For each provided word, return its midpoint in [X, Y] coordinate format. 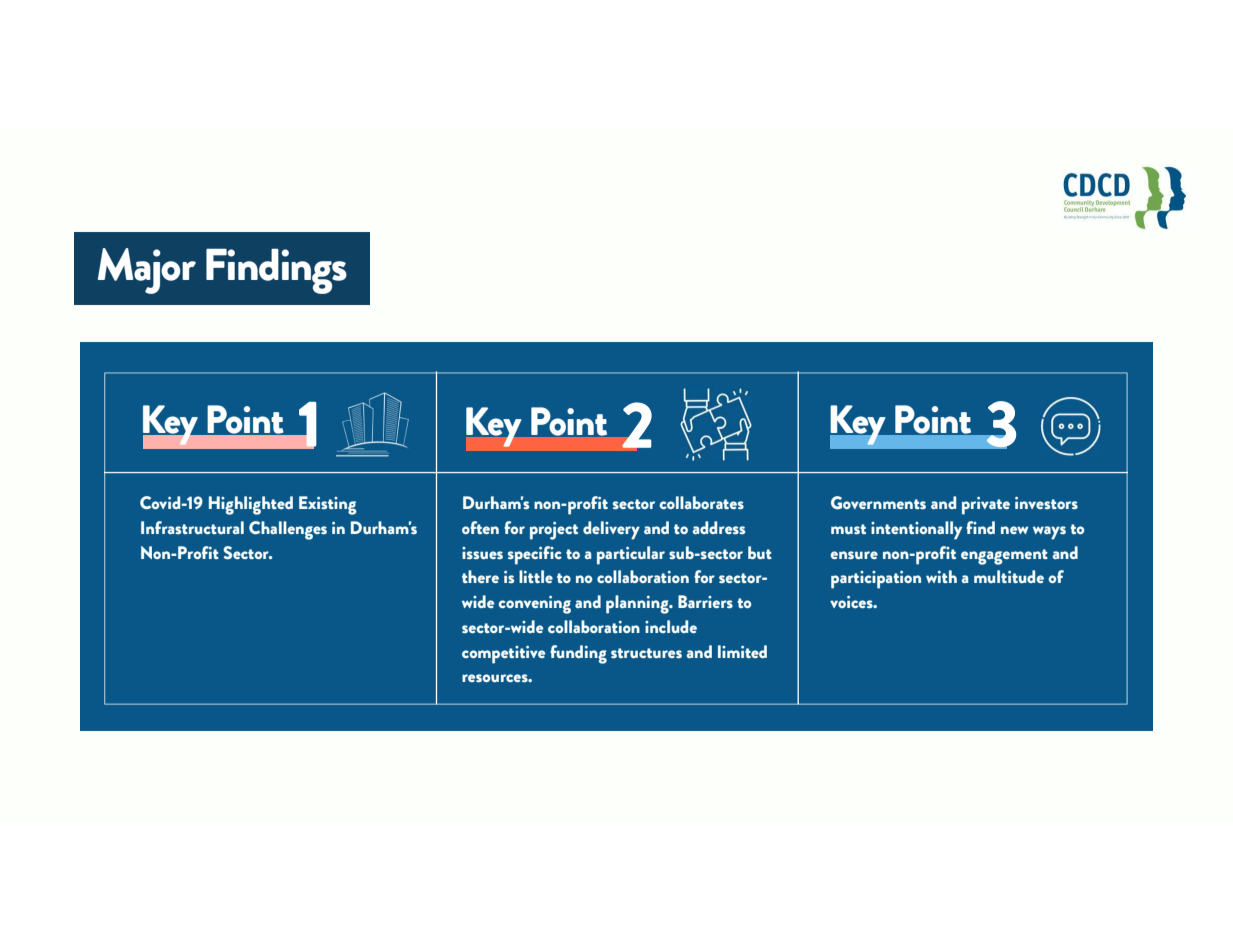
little [536, 576]
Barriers [705, 602]
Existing [328, 505]
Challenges [288, 530]
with [941, 576]
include [671, 626]
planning [638, 604]
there [480, 576]
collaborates [701, 503]
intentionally [916, 530]
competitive [503, 655]
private [986, 506]
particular [631, 555]
